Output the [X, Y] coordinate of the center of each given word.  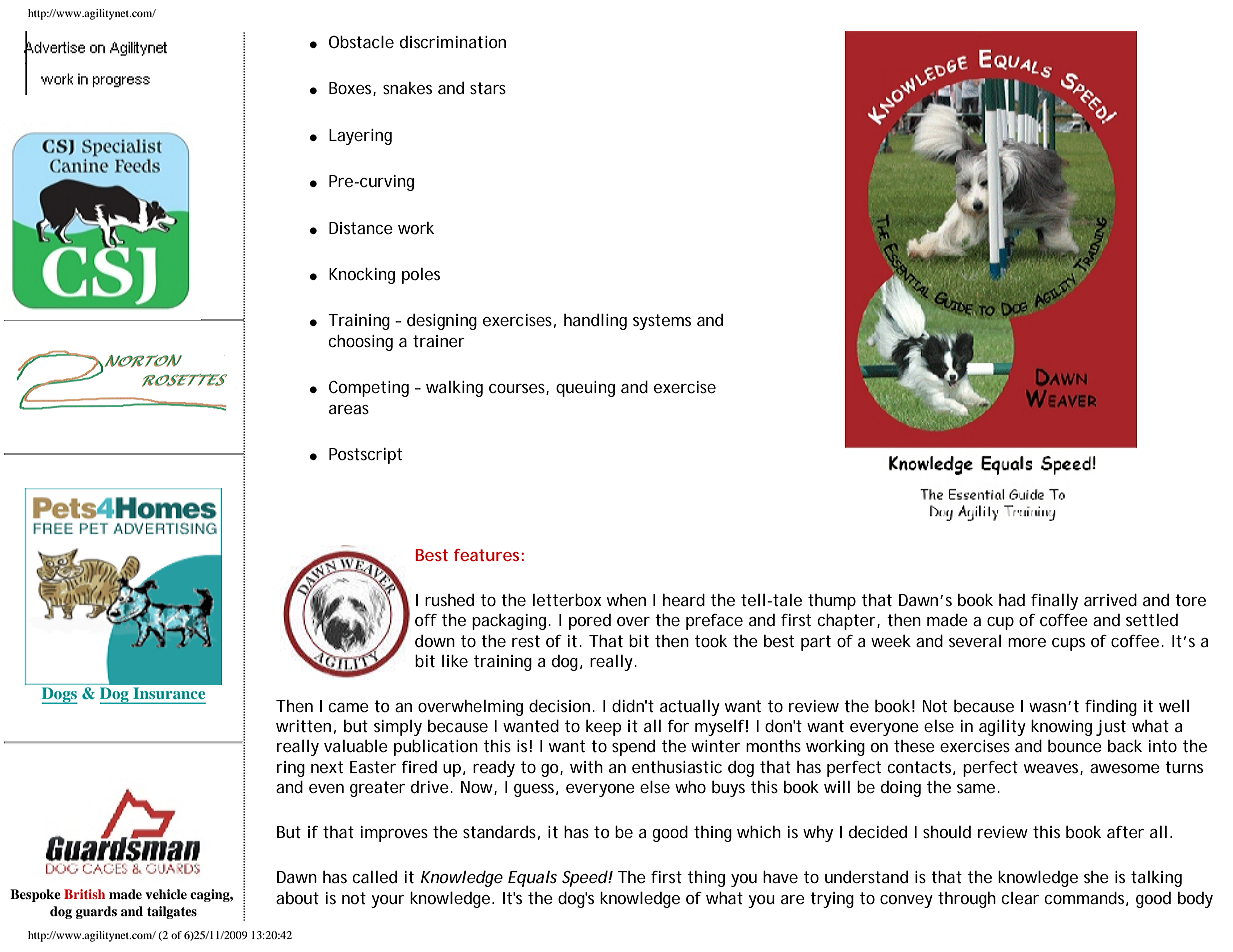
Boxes [351, 89]
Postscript [365, 456]
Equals [532, 879]
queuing [585, 389]
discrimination [453, 42]
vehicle [166, 894]
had [1012, 600]
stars [488, 88]
